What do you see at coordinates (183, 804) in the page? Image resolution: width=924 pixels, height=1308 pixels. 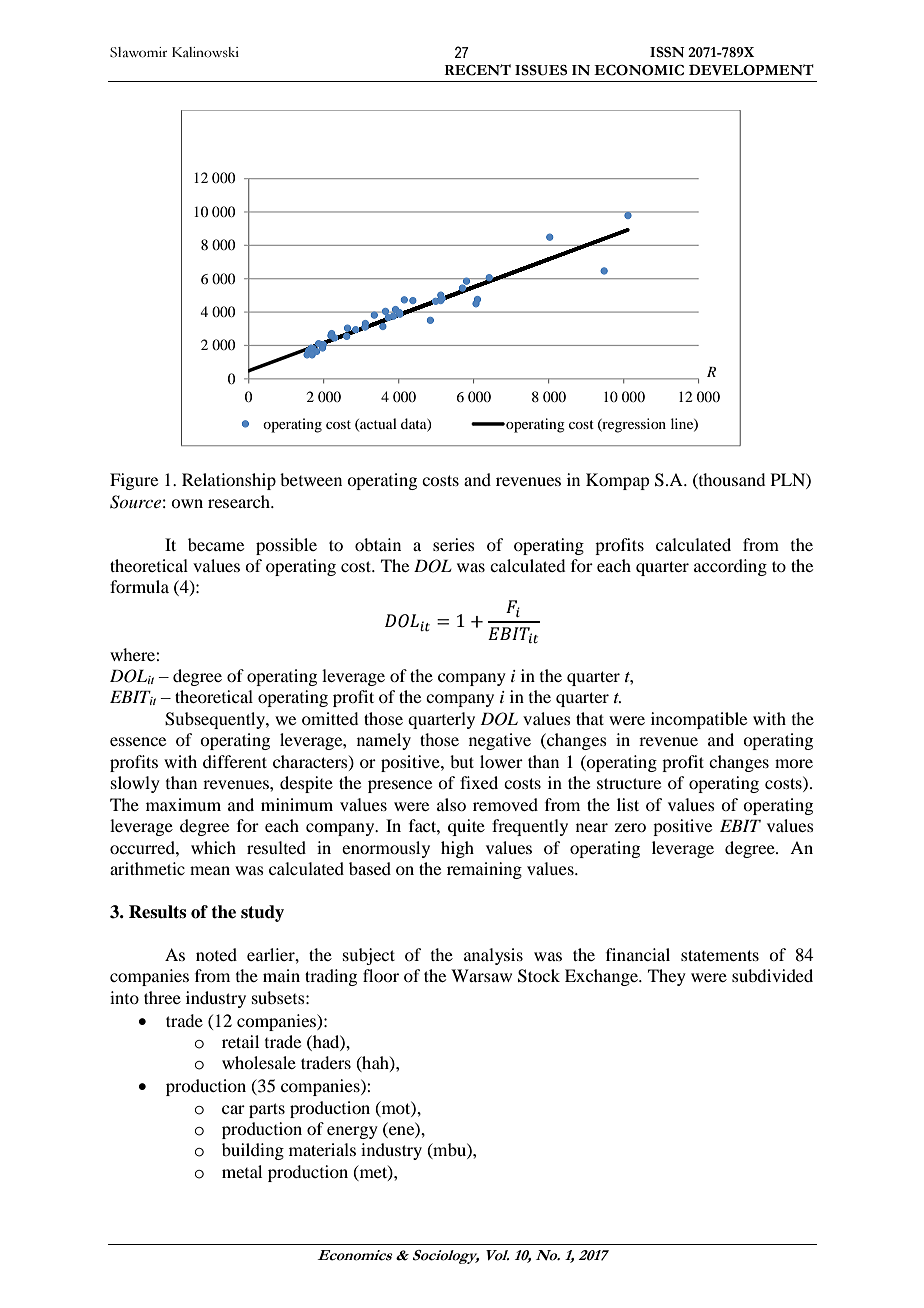 I see `maximum` at bounding box center [183, 804].
